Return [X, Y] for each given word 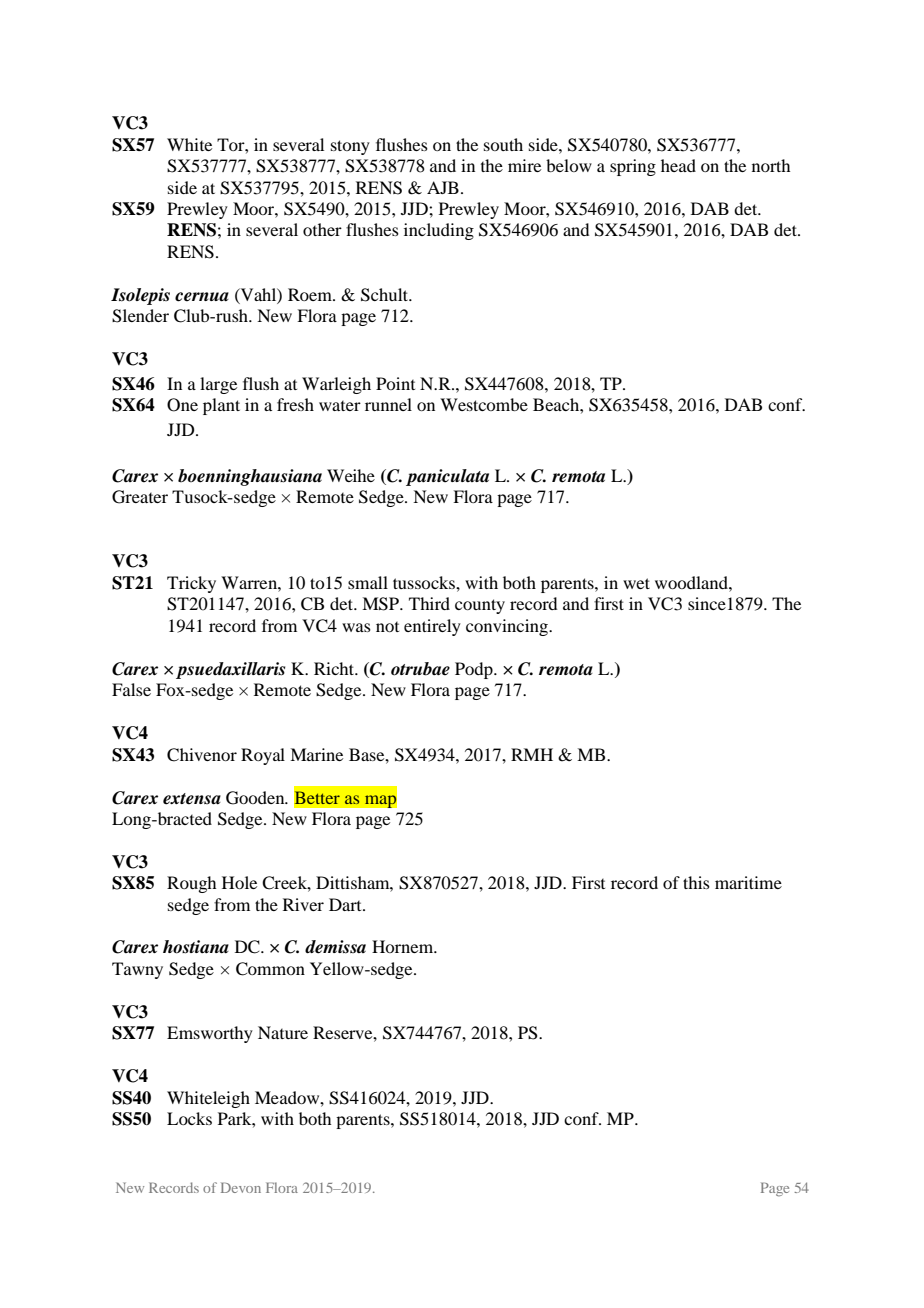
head [678, 165]
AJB [443, 187]
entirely [432, 627]
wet [636, 583]
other [322, 229]
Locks [189, 1118]
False [131, 689]
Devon [241, 1187]
